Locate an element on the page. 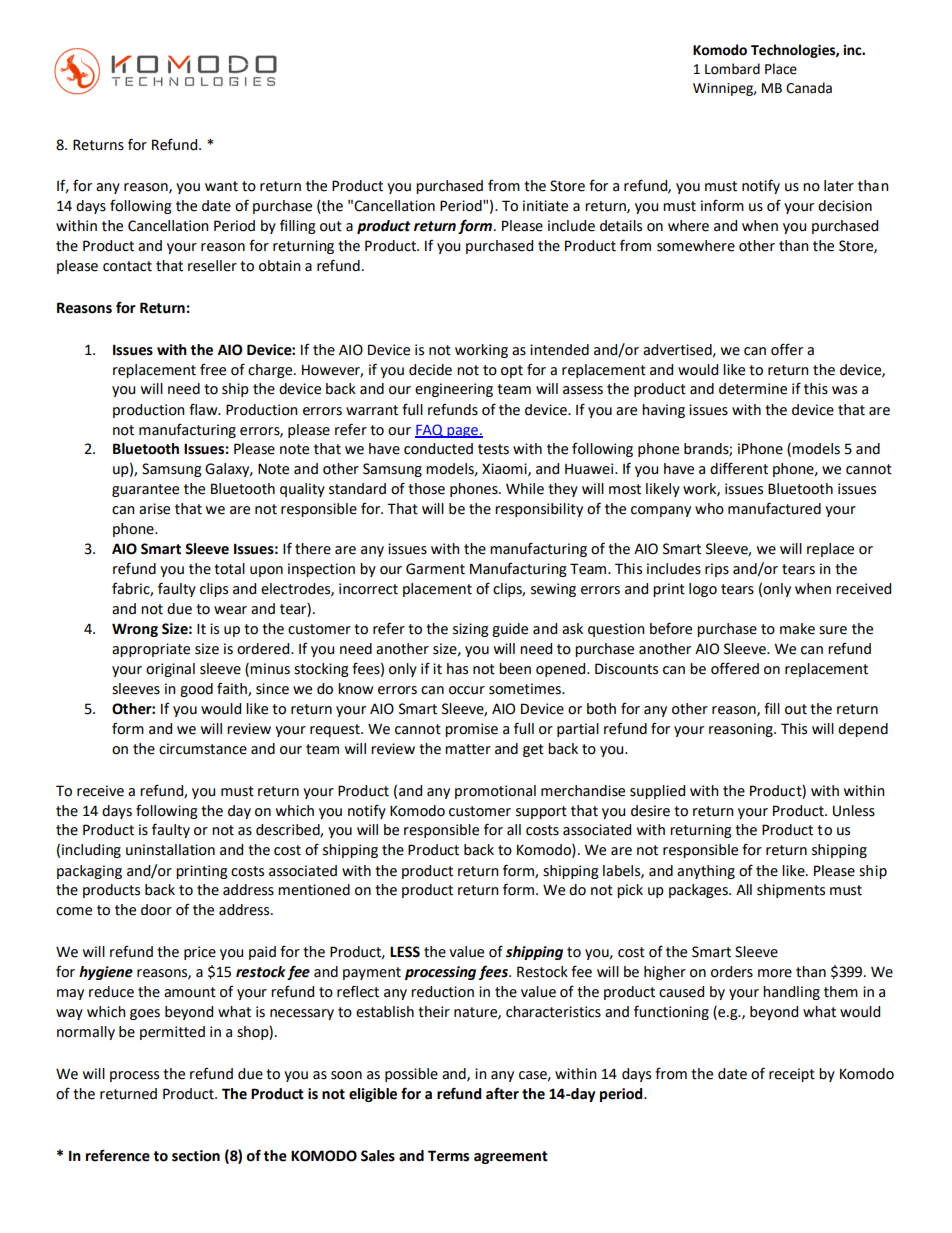  section is located at coordinates (196, 1156).
